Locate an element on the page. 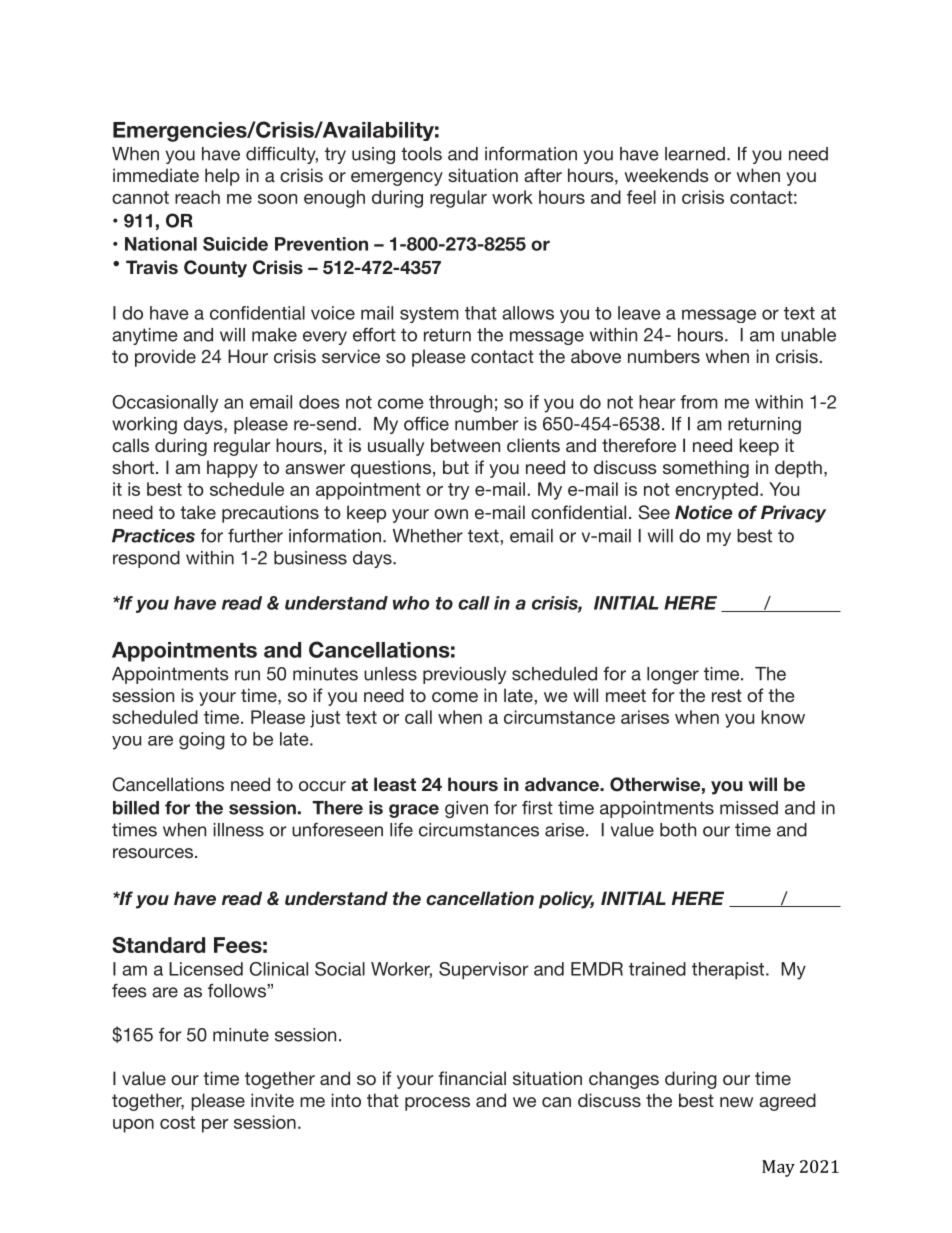  tools is located at coordinates (421, 154).
